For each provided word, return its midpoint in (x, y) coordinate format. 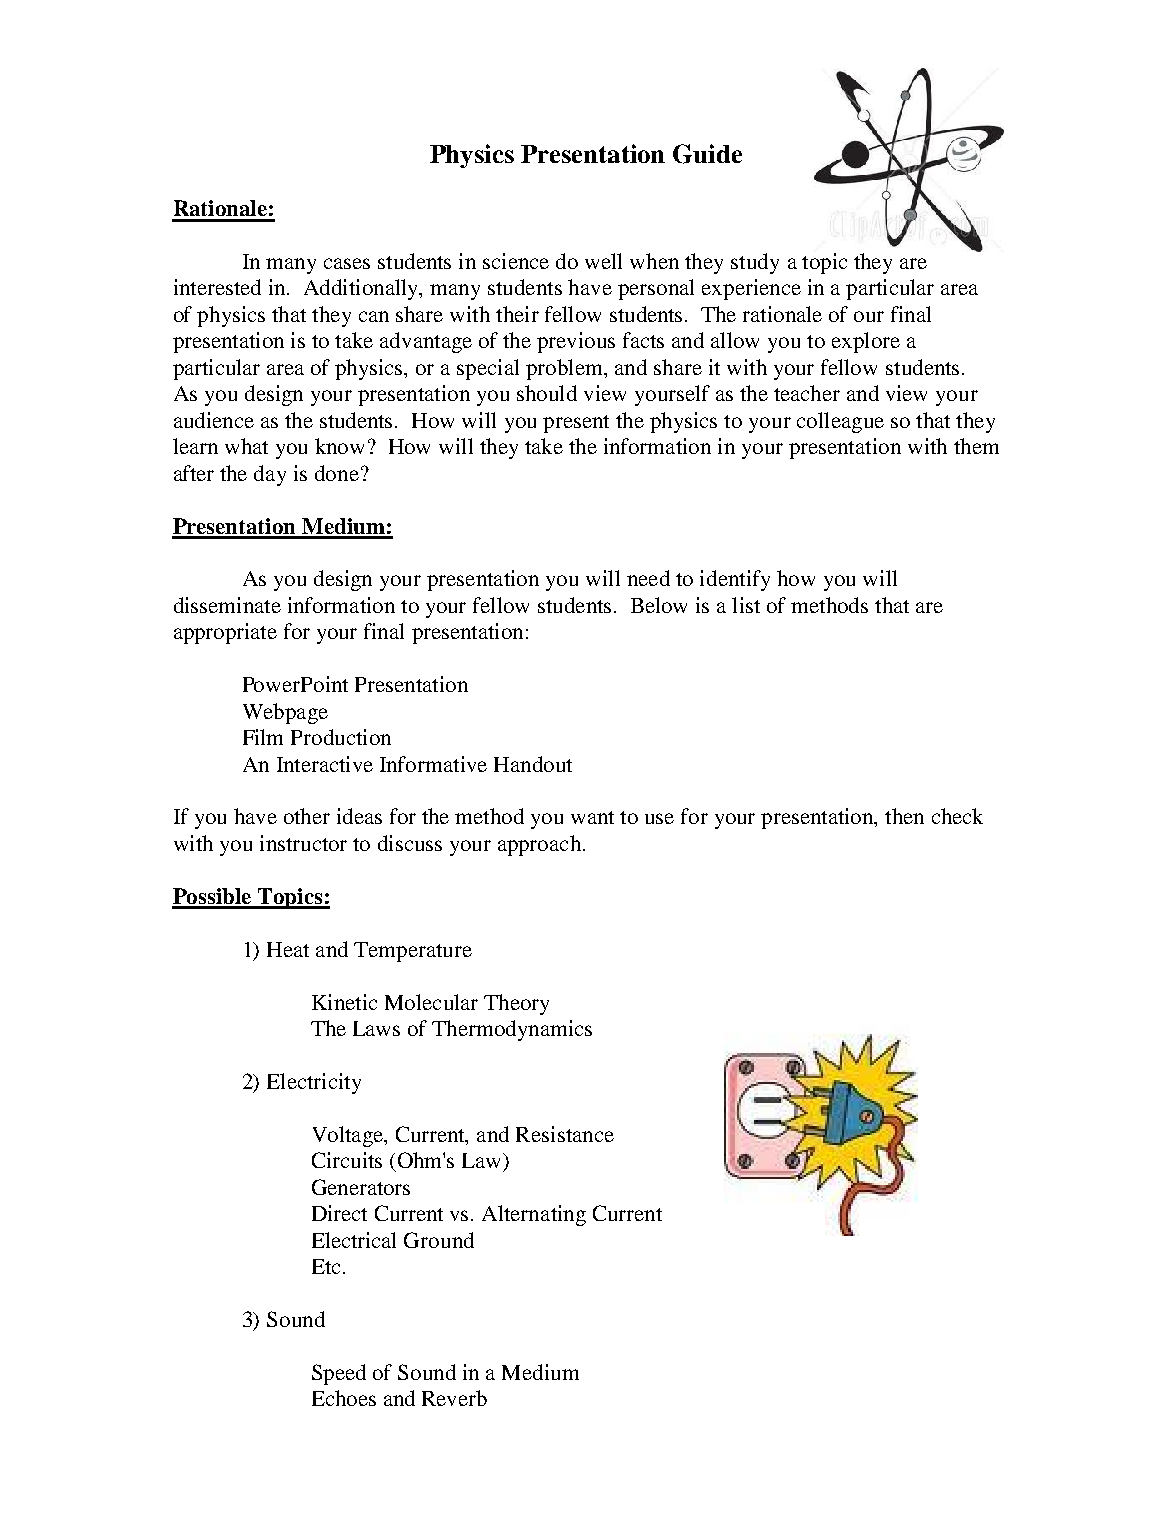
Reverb (454, 1398)
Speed (339, 1374)
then (904, 816)
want (592, 817)
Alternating (534, 1215)
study (755, 263)
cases (347, 263)
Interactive (325, 764)
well (603, 261)
